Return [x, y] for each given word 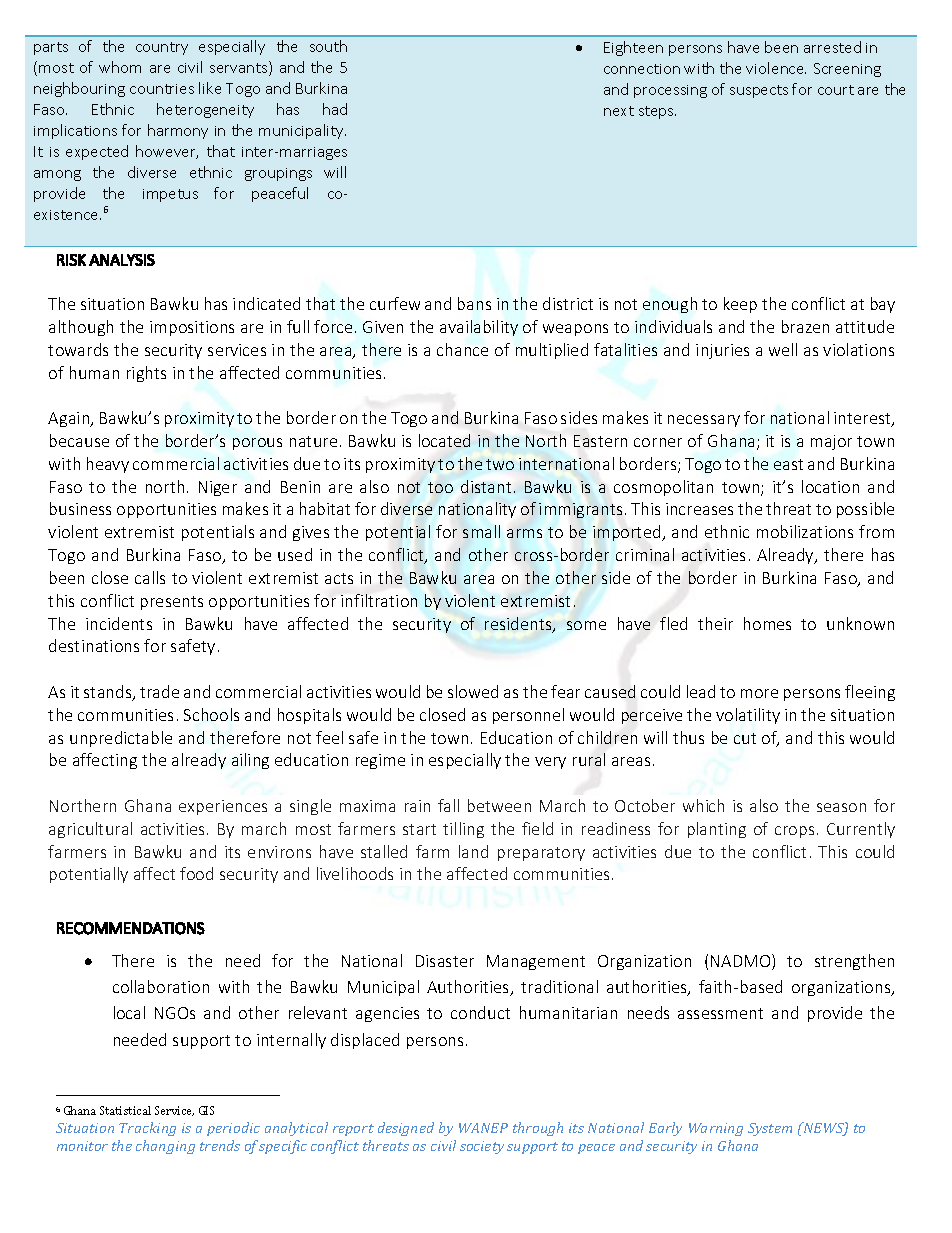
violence [776, 68]
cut [745, 738]
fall [448, 805]
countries [162, 89]
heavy [108, 465]
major [831, 442]
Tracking [147, 1129]
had [335, 109]
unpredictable [121, 739]
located [444, 440]
